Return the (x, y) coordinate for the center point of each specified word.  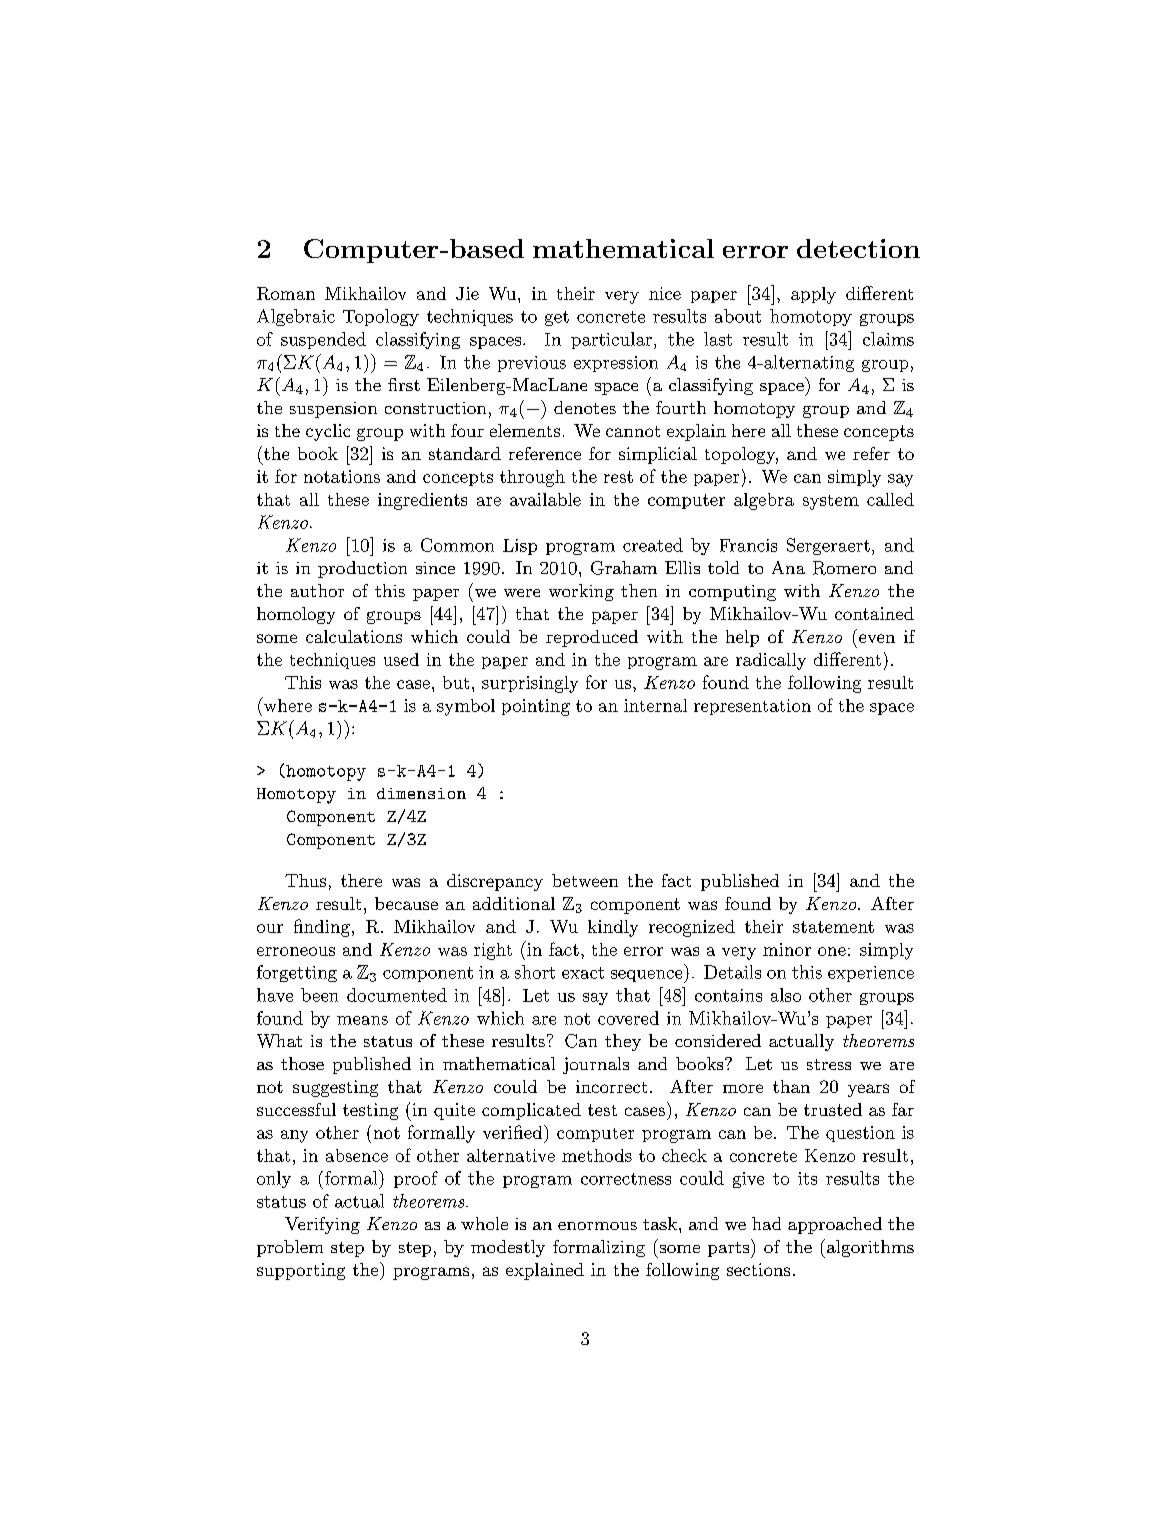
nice (665, 293)
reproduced (592, 638)
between (585, 880)
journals (596, 1065)
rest (618, 477)
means (362, 1020)
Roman (286, 293)
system (831, 502)
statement (833, 927)
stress (829, 1064)
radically (771, 661)
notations (342, 476)
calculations (354, 636)
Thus (305, 880)
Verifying (322, 1225)
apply (813, 295)
